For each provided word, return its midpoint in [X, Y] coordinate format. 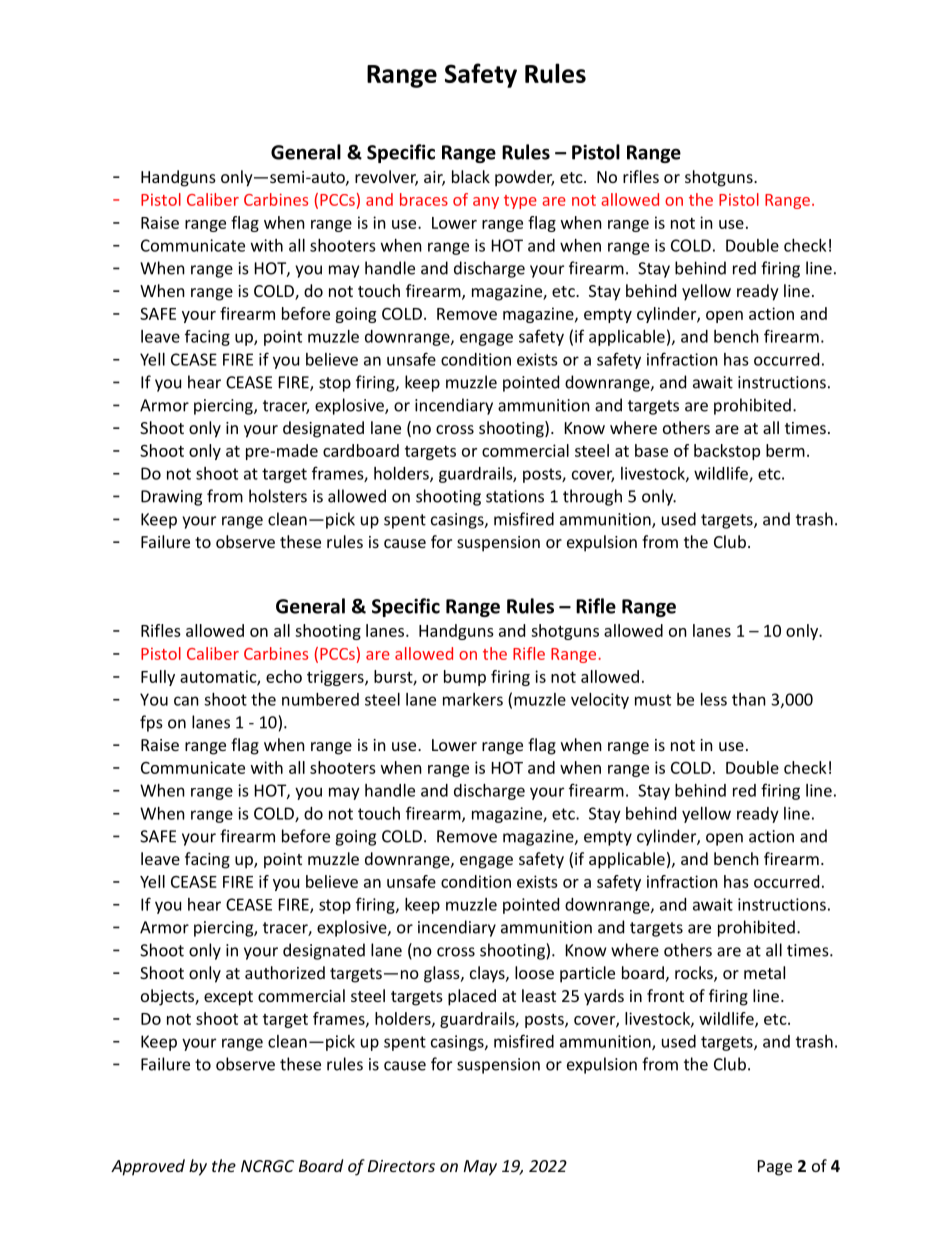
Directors [401, 1166]
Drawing [171, 498]
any [486, 203]
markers [473, 699]
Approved [148, 1167]
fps [151, 723]
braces [424, 199]
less [714, 699]
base [651, 450]
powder [524, 178]
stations [515, 496]
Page [775, 1168]
